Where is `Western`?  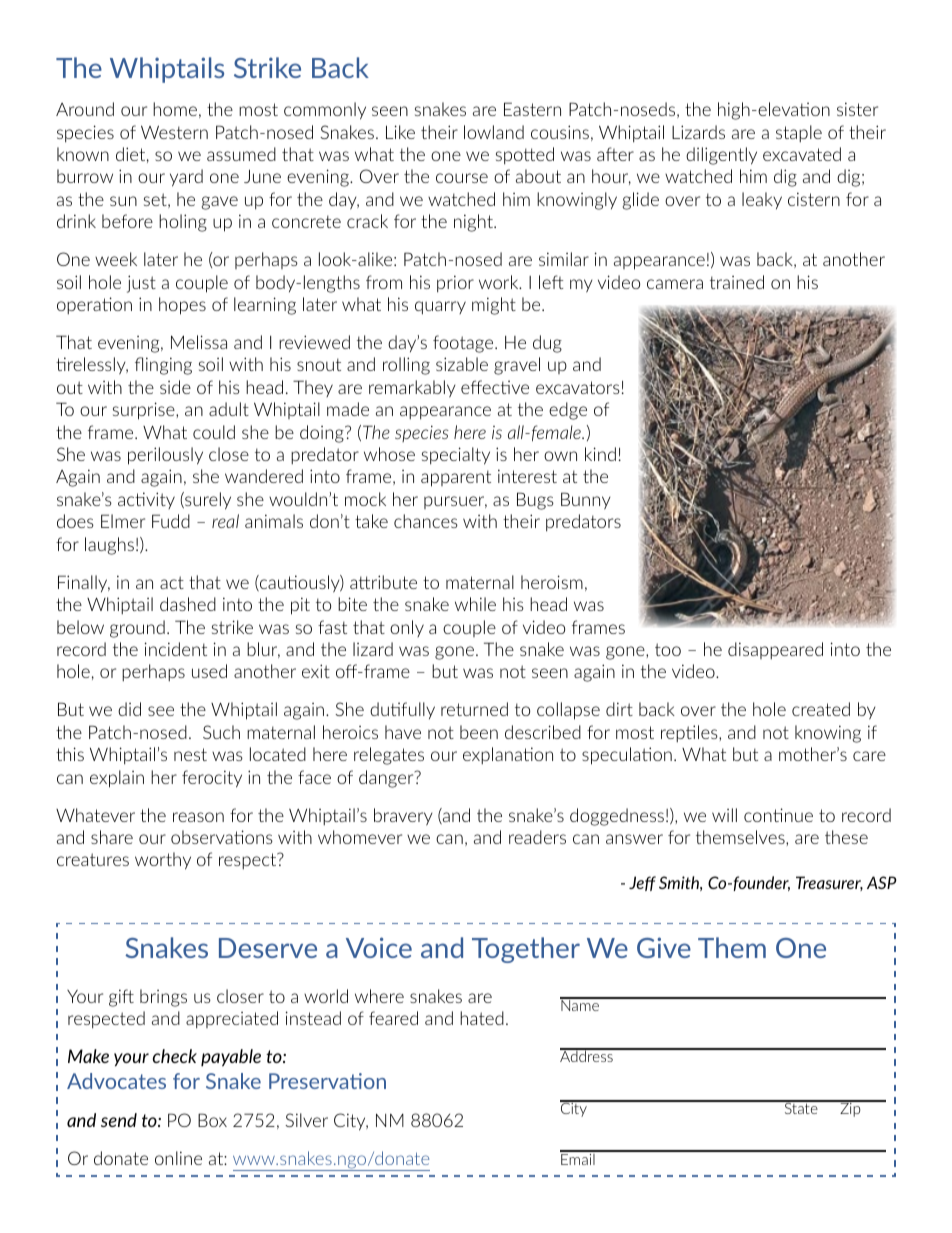 Western is located at coordinates (174, 132).
